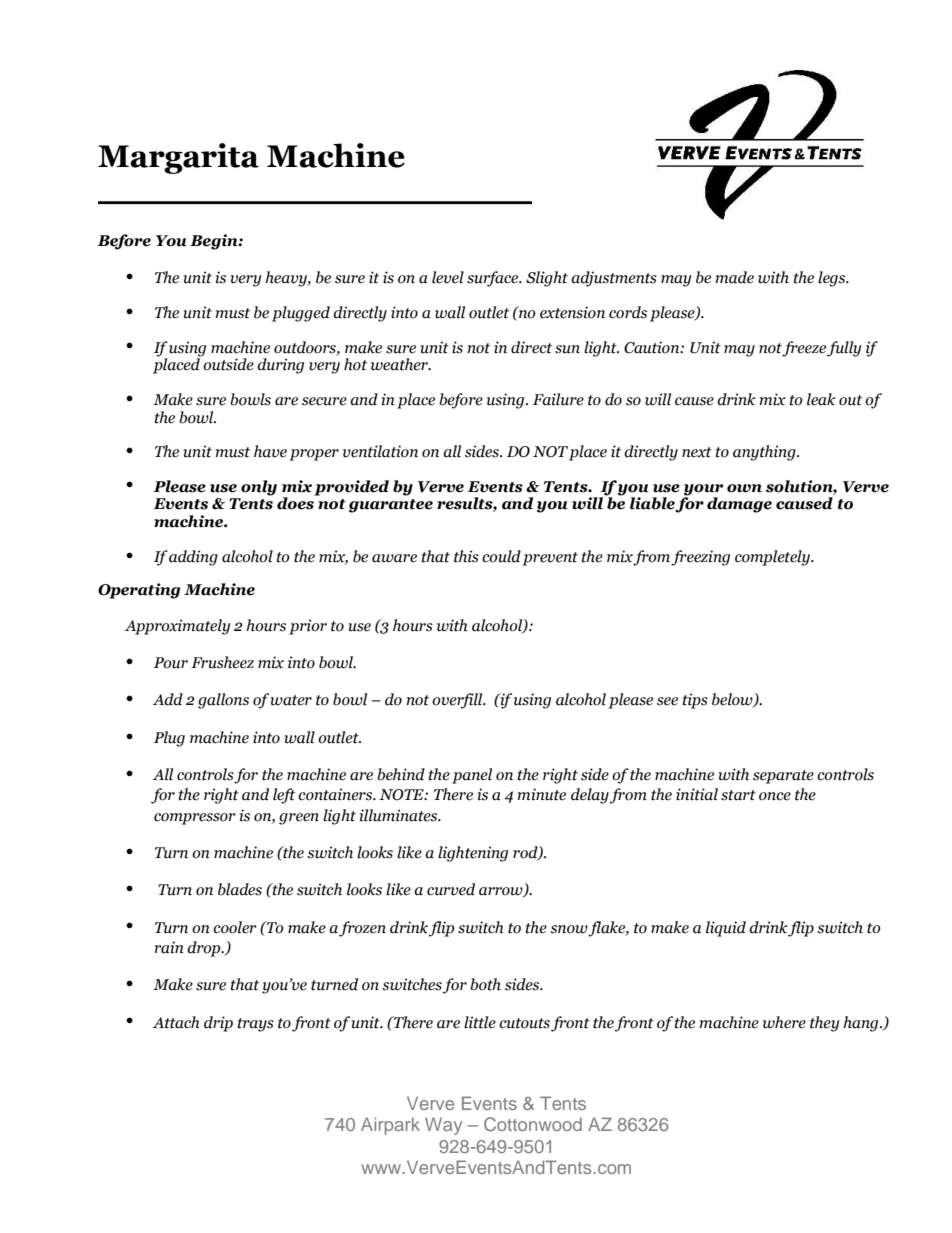 The image size is (952, 1233). Describe the element at coordinates (240, 889) in the page. I see `blades` at that location.
